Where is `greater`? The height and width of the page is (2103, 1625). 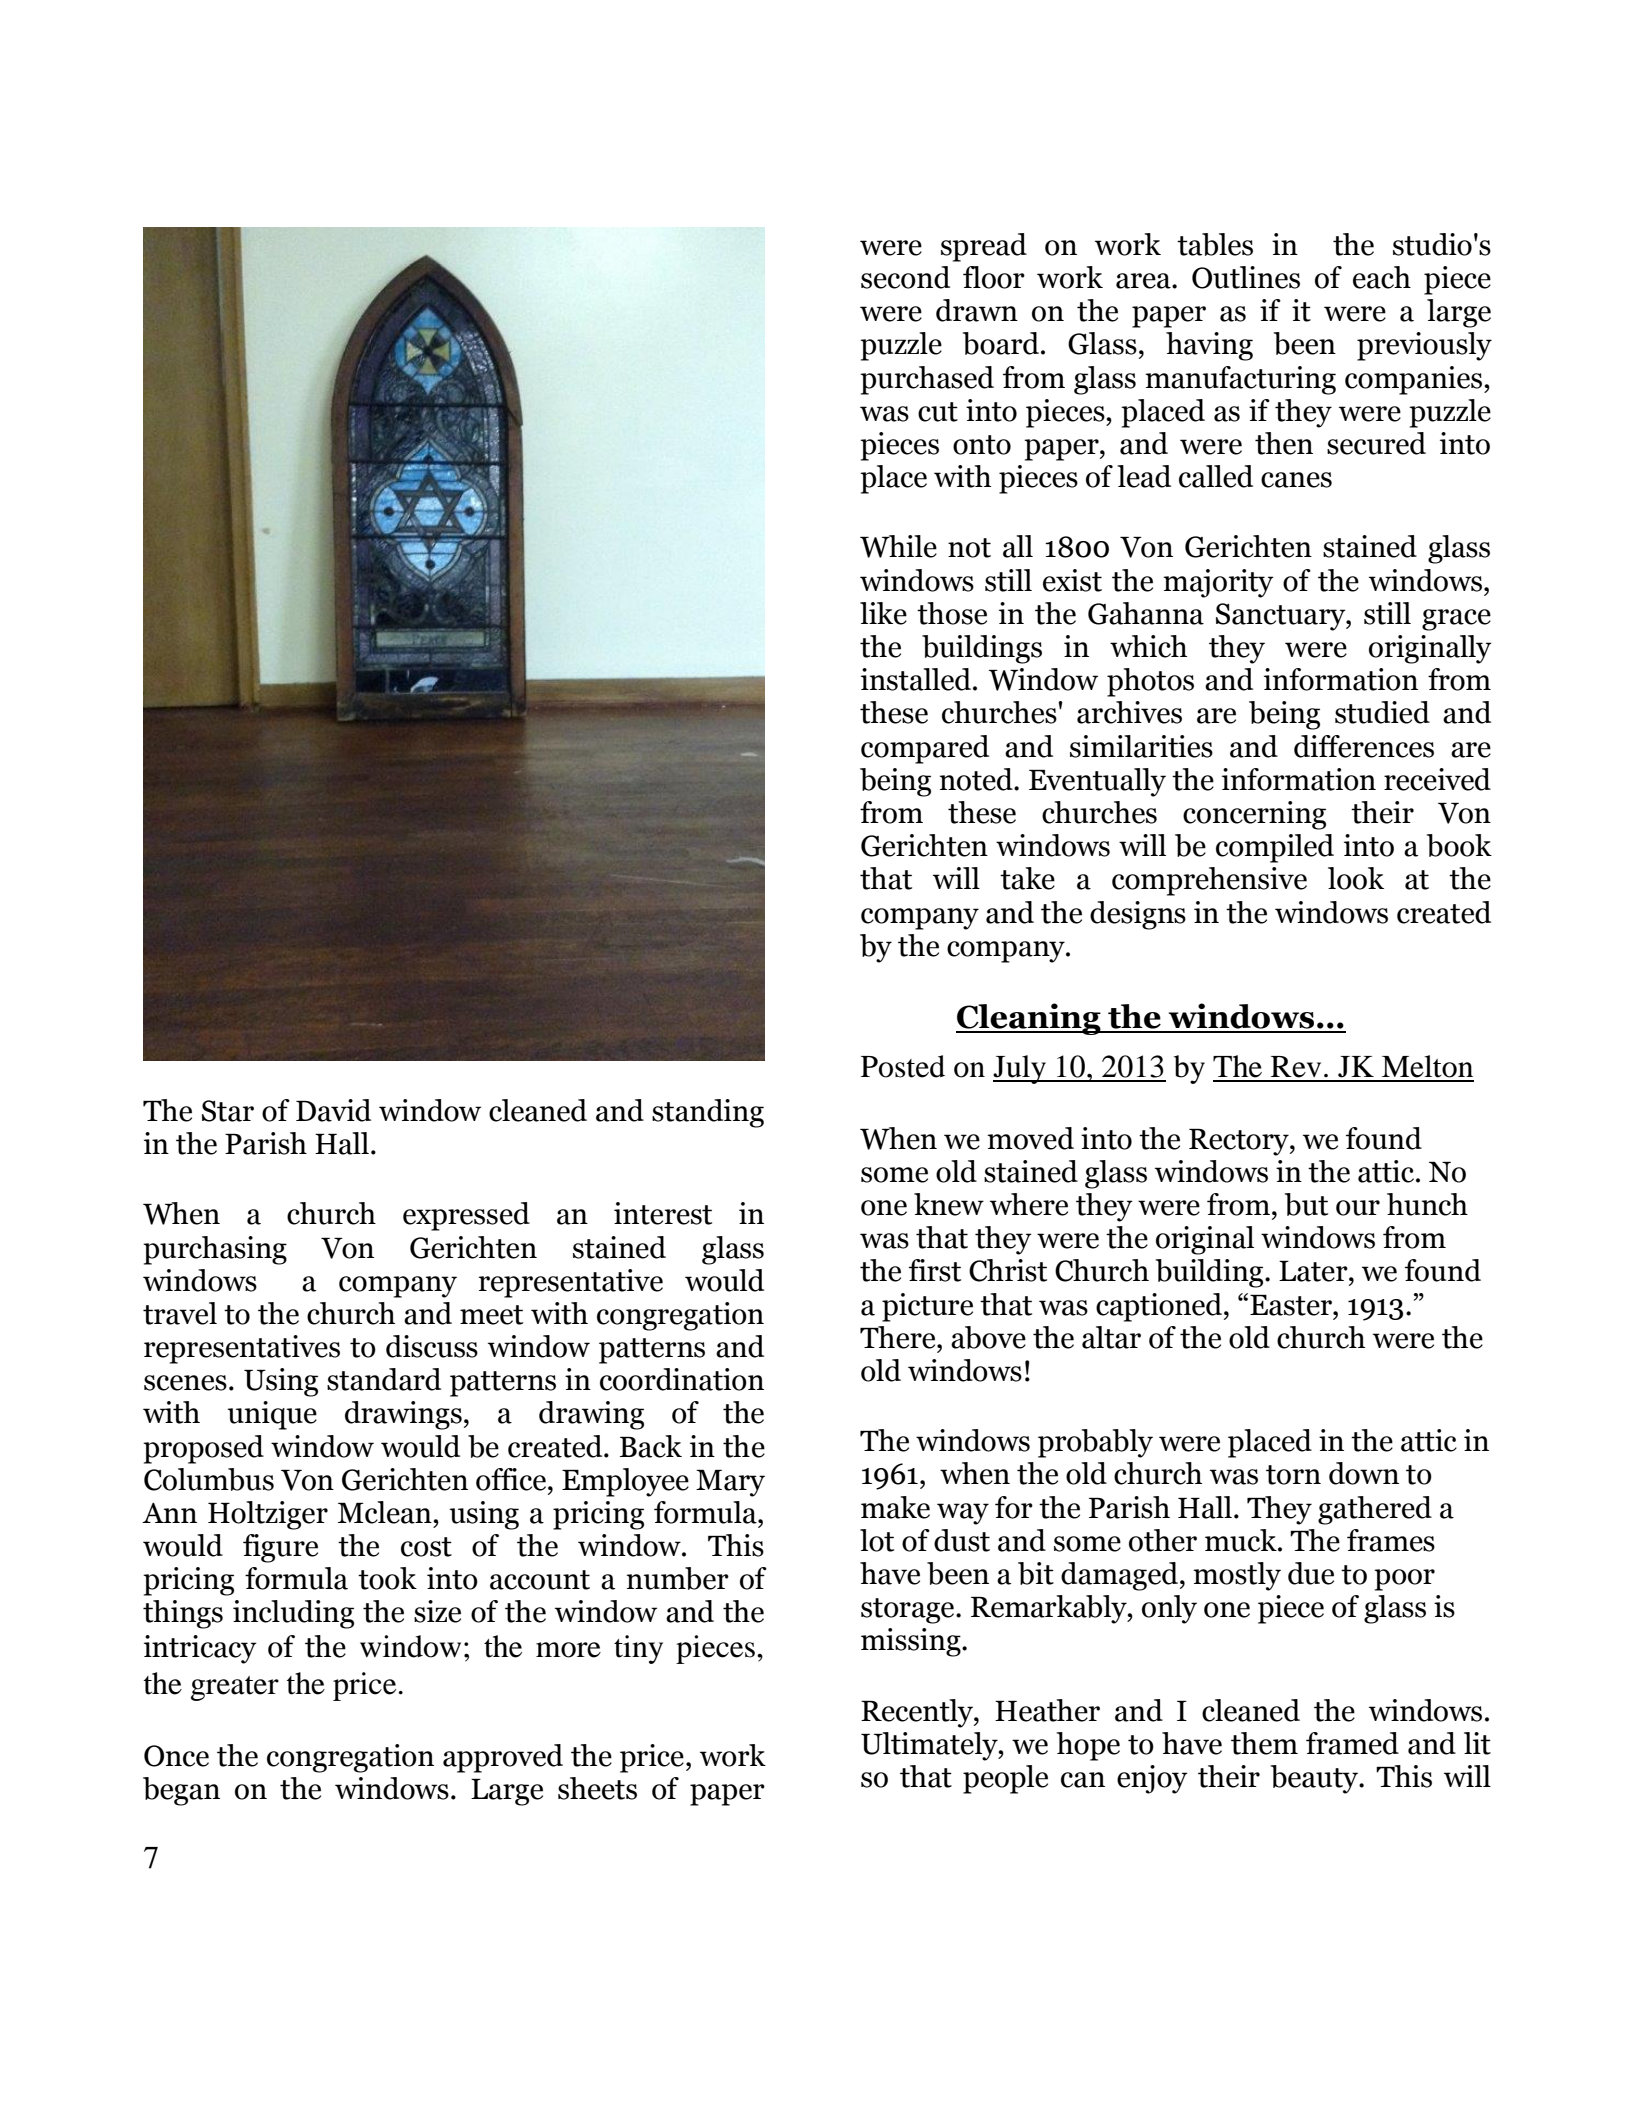
greater is located at coordinates (235, 1688).
